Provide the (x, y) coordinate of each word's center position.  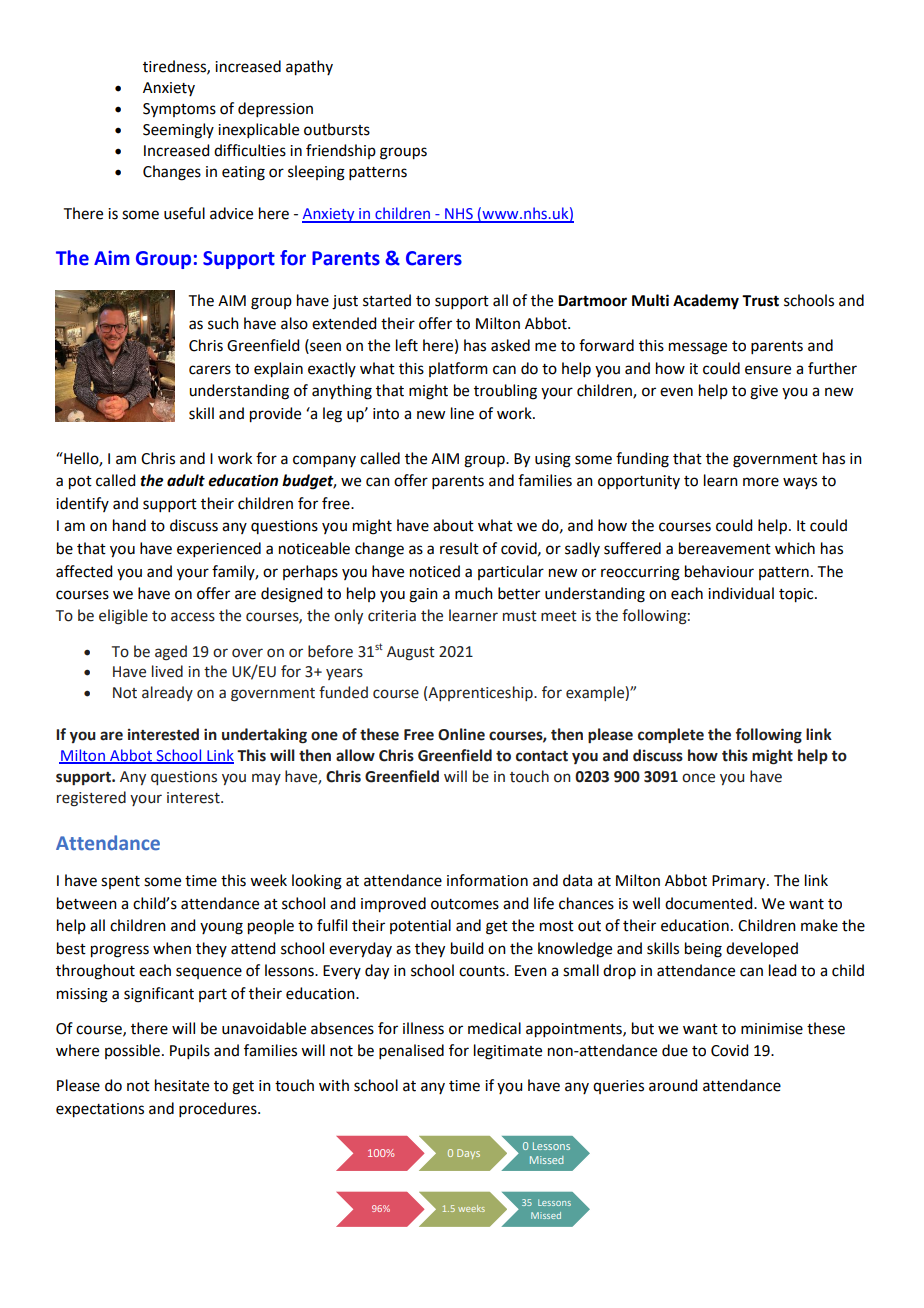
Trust (760, 301)
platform (458, 369)
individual (741, 593)
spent (120, 882)
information (487, 880)
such (223, 323)
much (474, 593)
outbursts (337, 129)
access (193, 617)
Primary (740, 882)
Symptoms (179, 110)
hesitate (182, 1085)
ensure (768, 370)
